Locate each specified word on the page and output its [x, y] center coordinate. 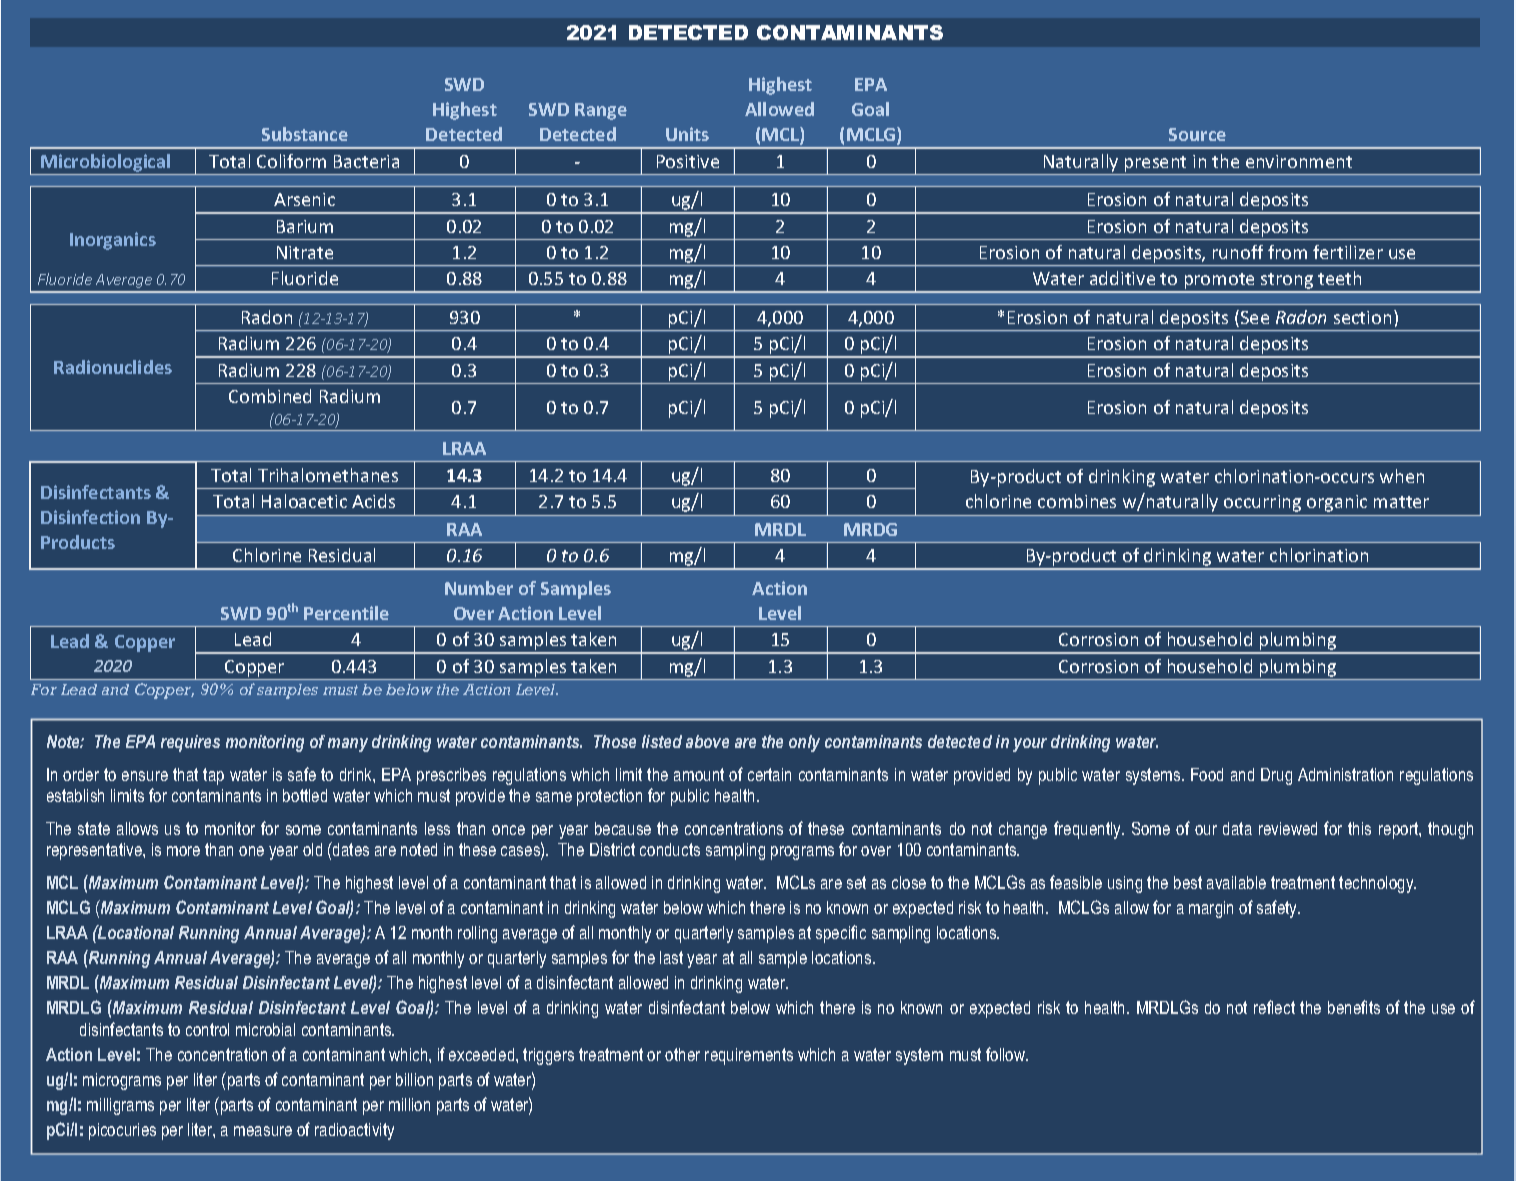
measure [263, 1131]
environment [1299, 161]
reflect [1274, 1007]
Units [687, 134]
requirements [749, 1056]
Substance [305, 134]
